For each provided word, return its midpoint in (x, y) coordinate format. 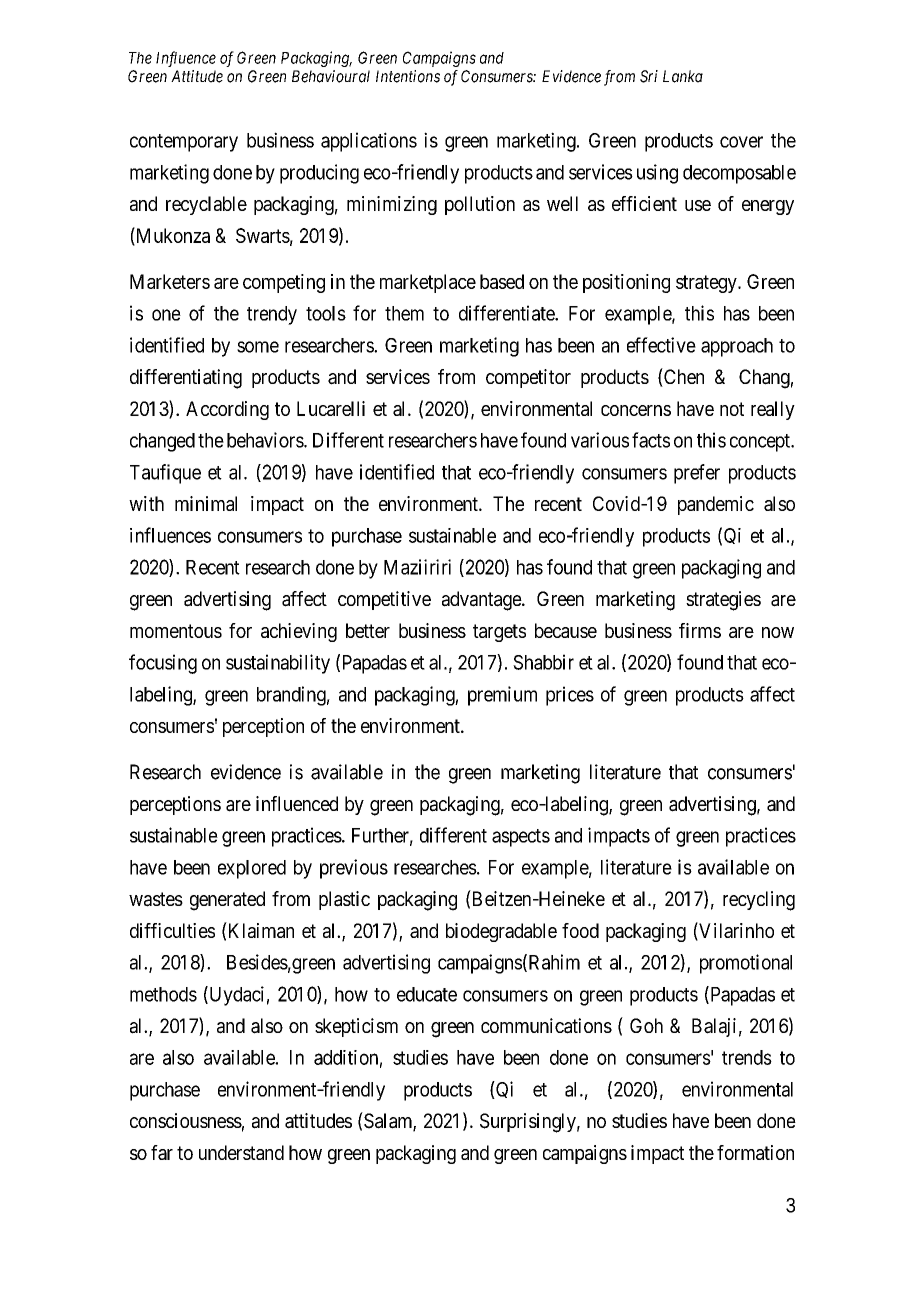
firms (700, 630)
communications (546, 1026)
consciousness (186, 1120)
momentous (176, 631)
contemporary (184, 143)
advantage (482, 601)
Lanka (683, 76)
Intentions (408, 76)
